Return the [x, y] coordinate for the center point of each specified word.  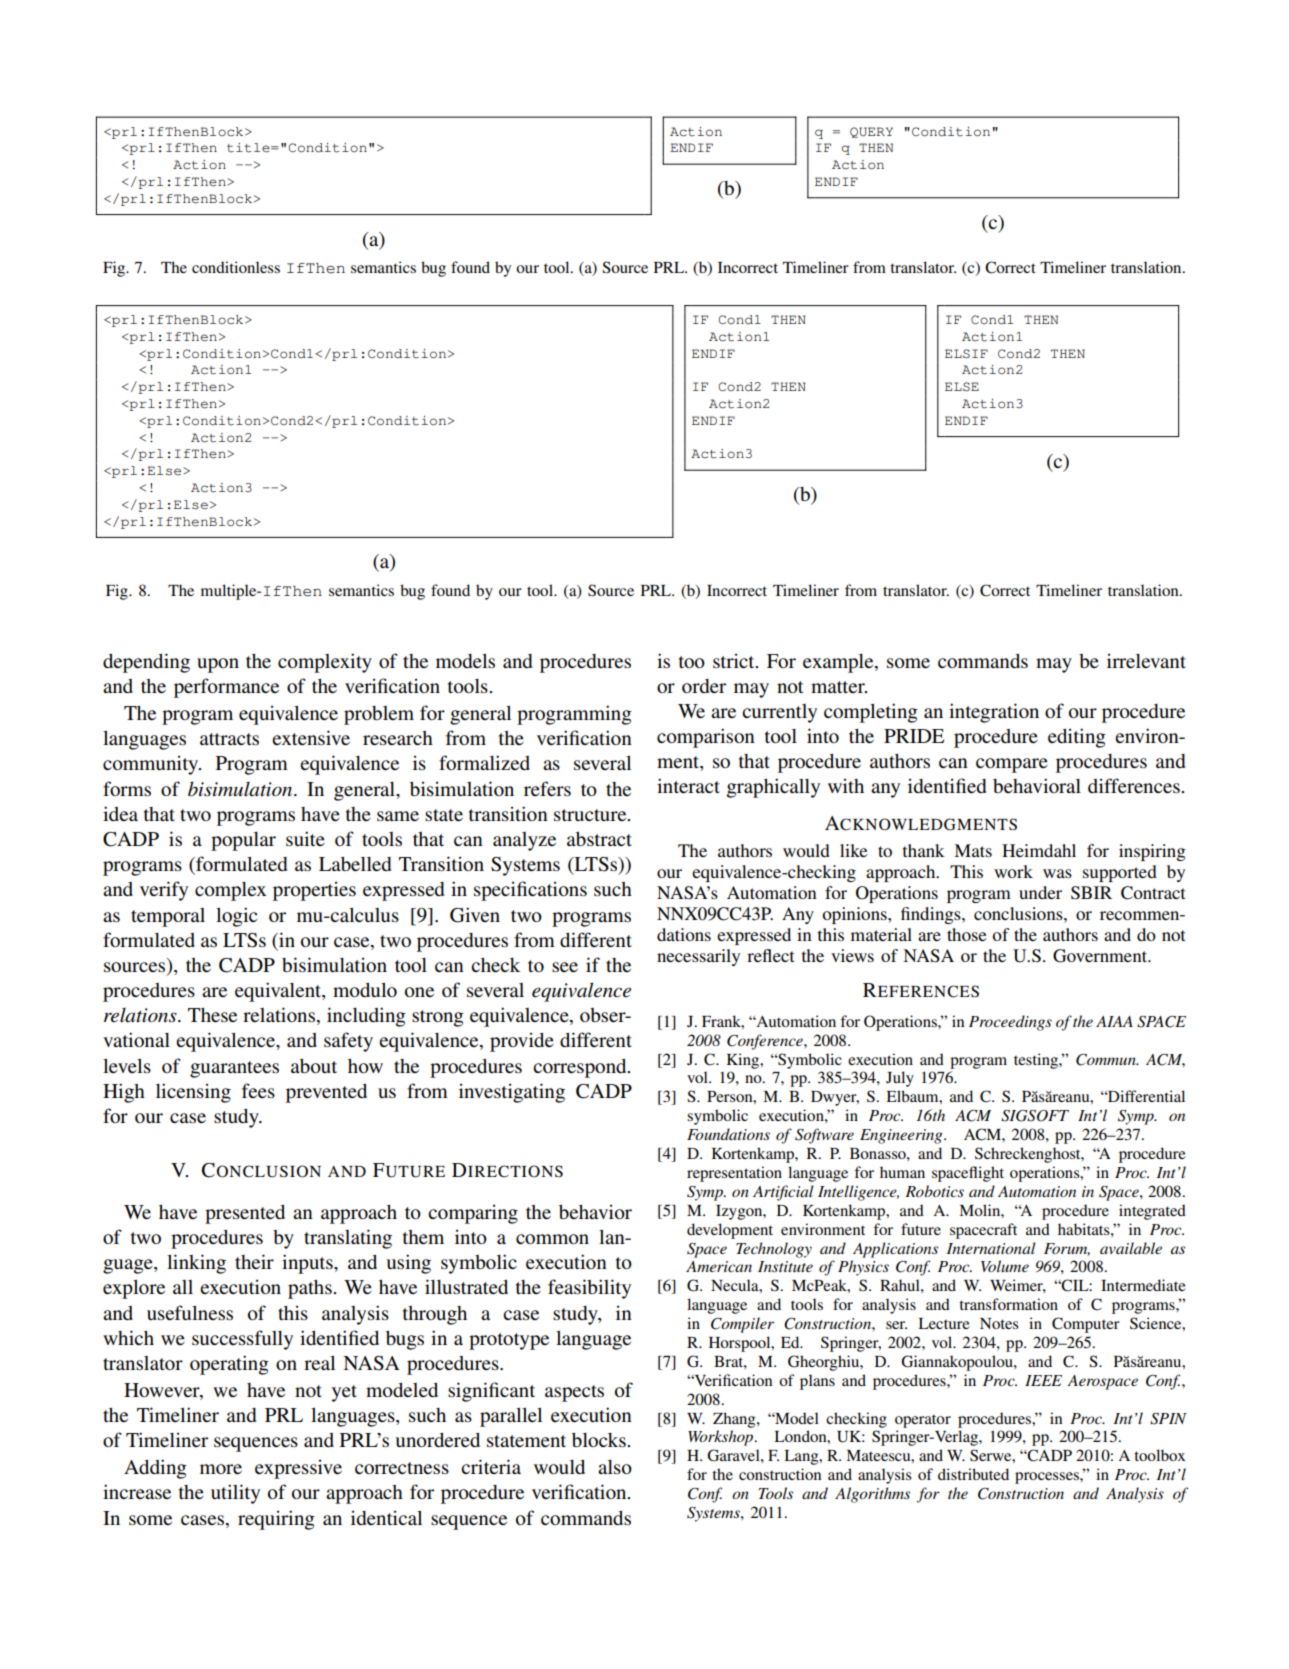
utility [235, 1494]
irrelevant [1146, 660]
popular [243, 841]
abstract [599, 839]
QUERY [871, 132]
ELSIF [966, 354]
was [1057, 873]
